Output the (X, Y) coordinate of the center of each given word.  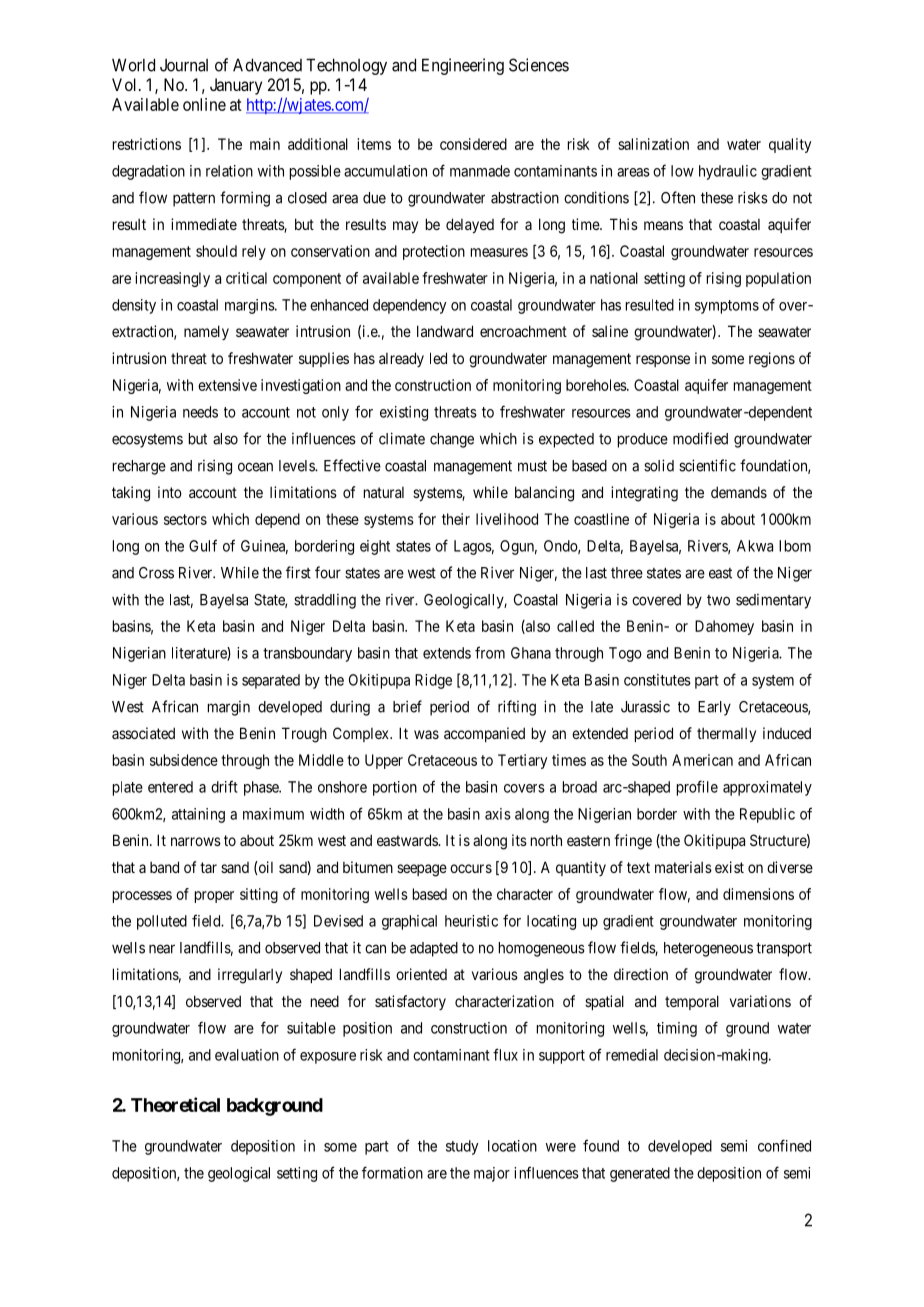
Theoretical (175, 1104)
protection (434, 252)
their (456, 519)
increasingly (172, 279)
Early (714, 708)
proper (214, 897)
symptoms (727, 307)
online (204, 104)
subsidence (184, 760)
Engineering (463, 66)
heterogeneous (708, 949)
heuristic (471, 921)
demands (739, 492)
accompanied (484, 734)
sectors (185, 519)
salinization (653, 144)
